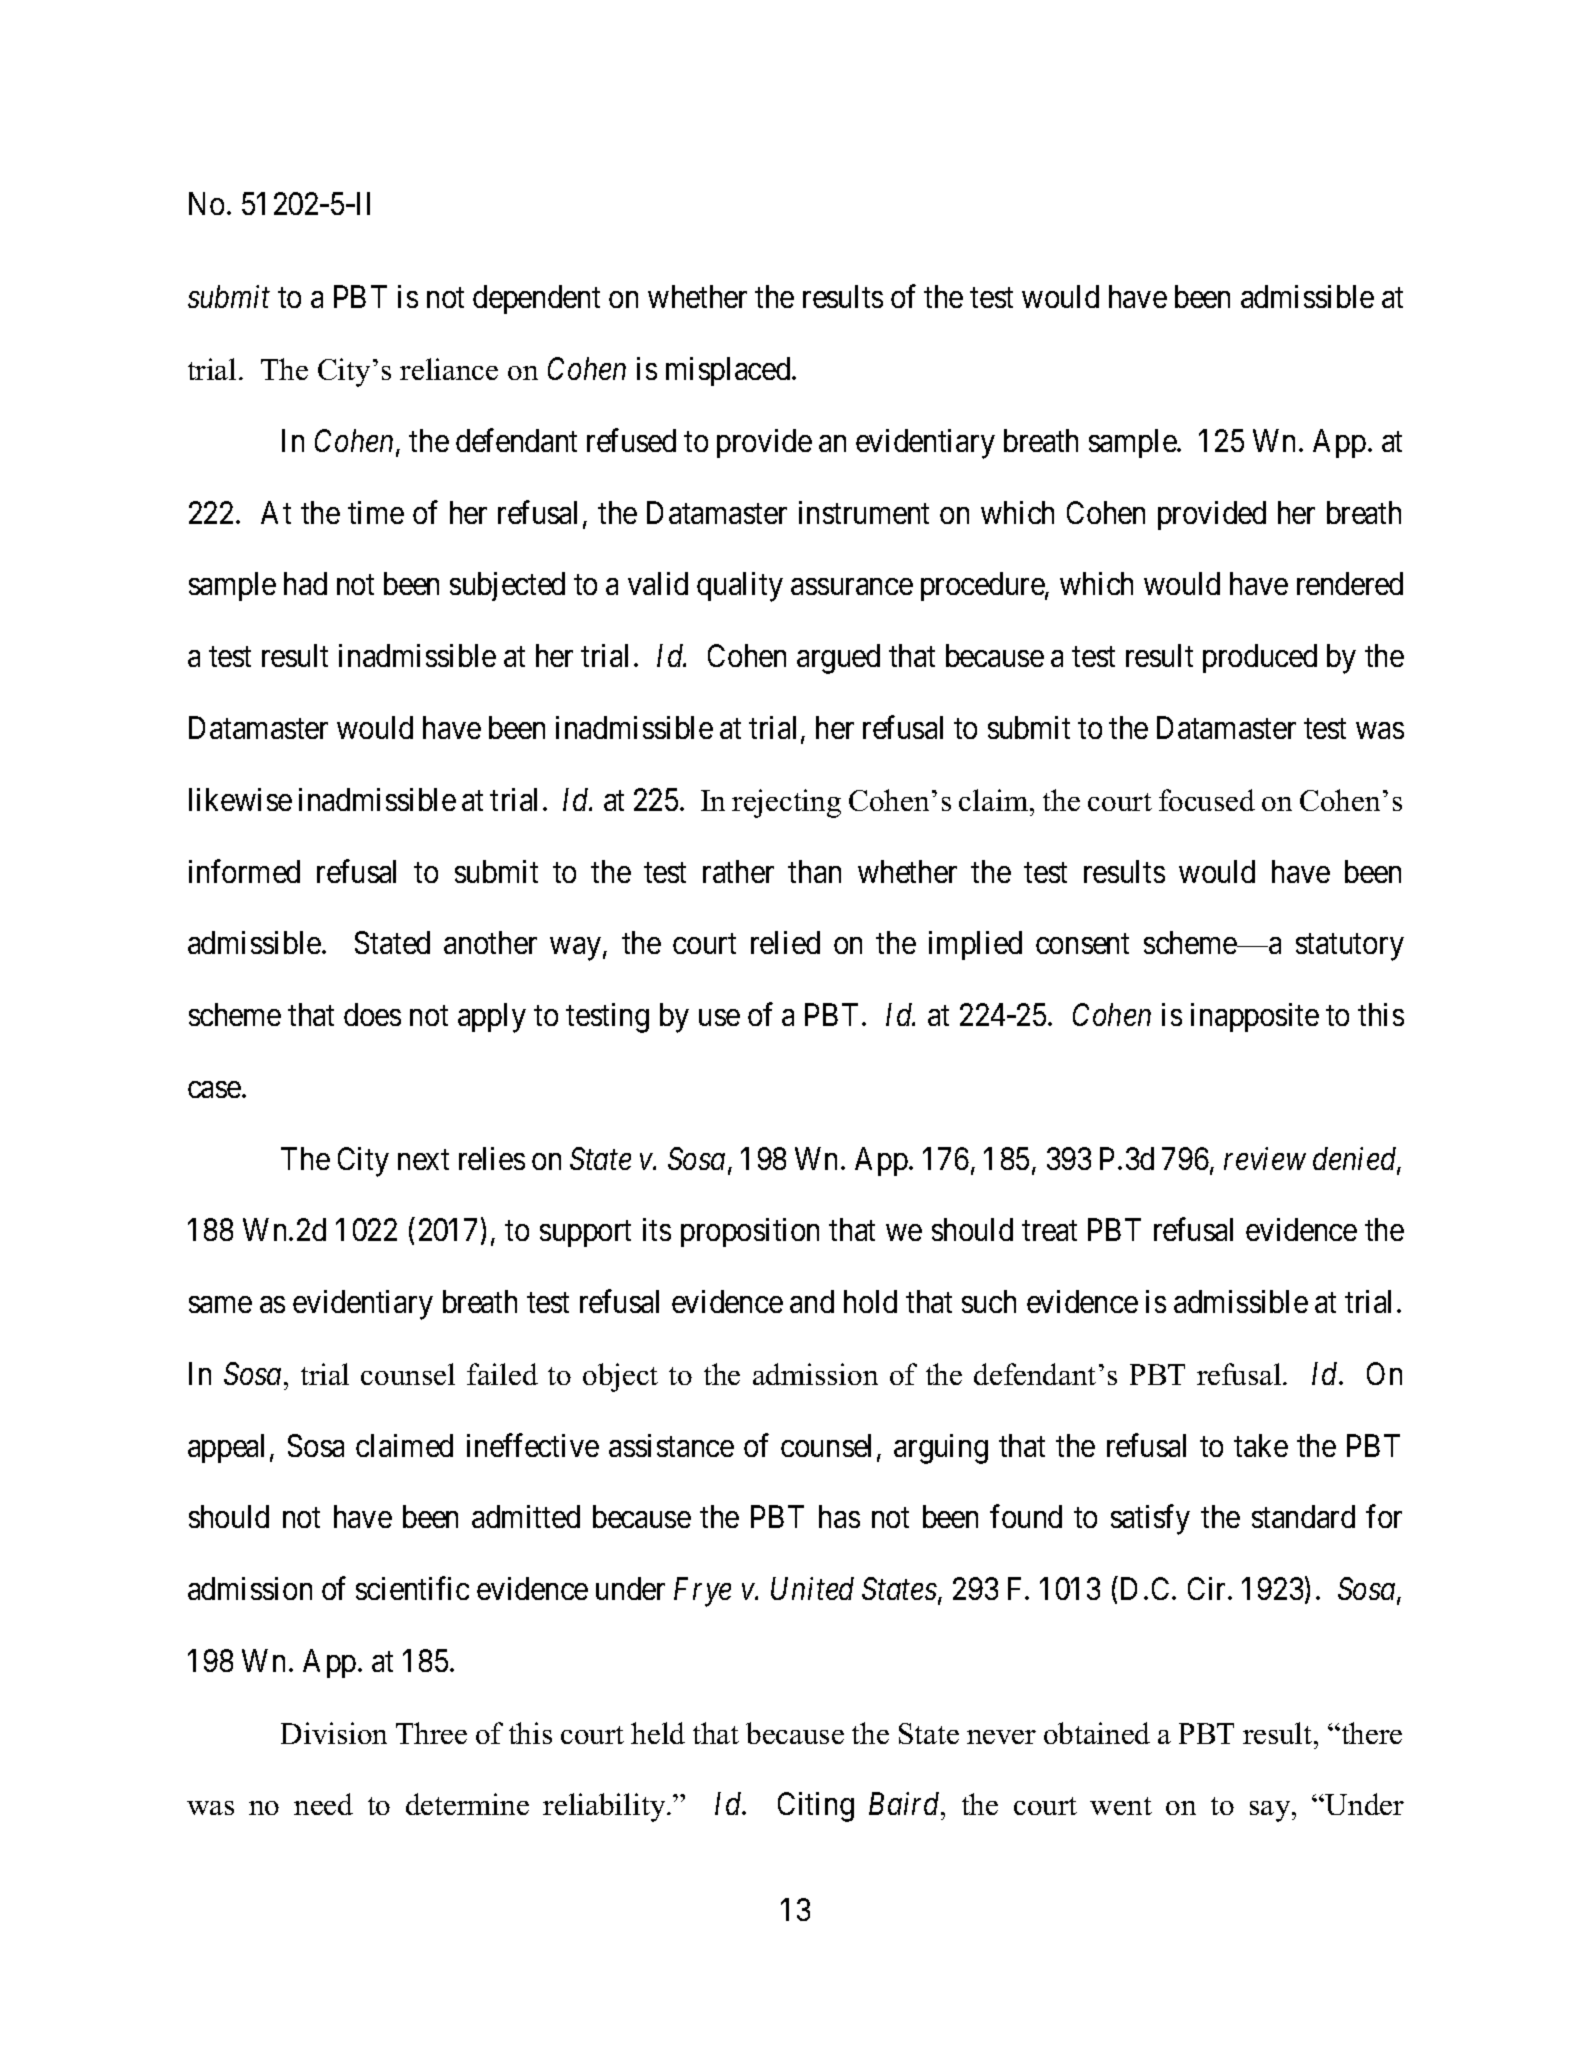 The height and width of the document is (2059, 1591). I want to click on rendered, so click(1350, 583).
